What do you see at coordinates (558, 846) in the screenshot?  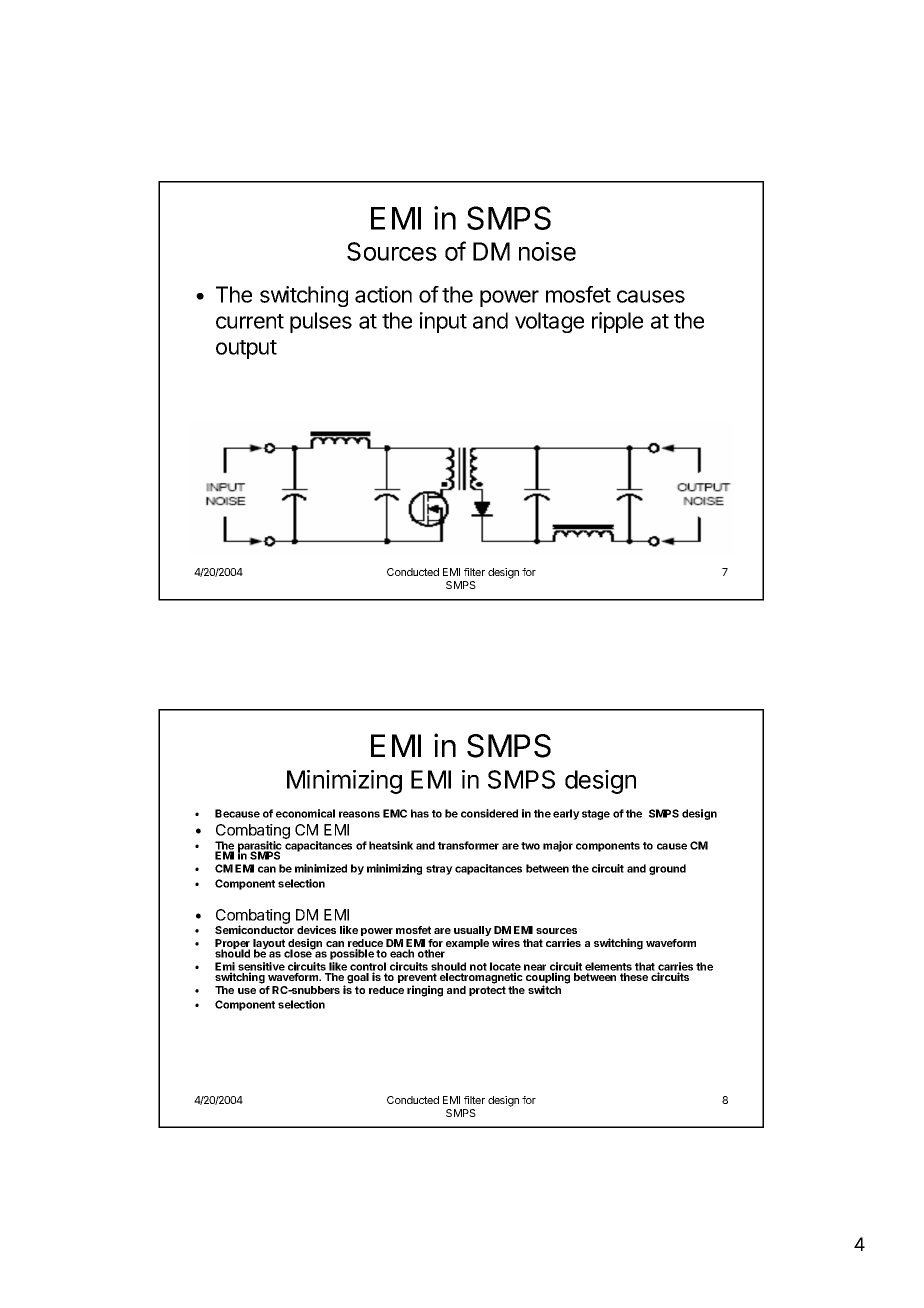 I see `major` at bounding box center [558, 846].
